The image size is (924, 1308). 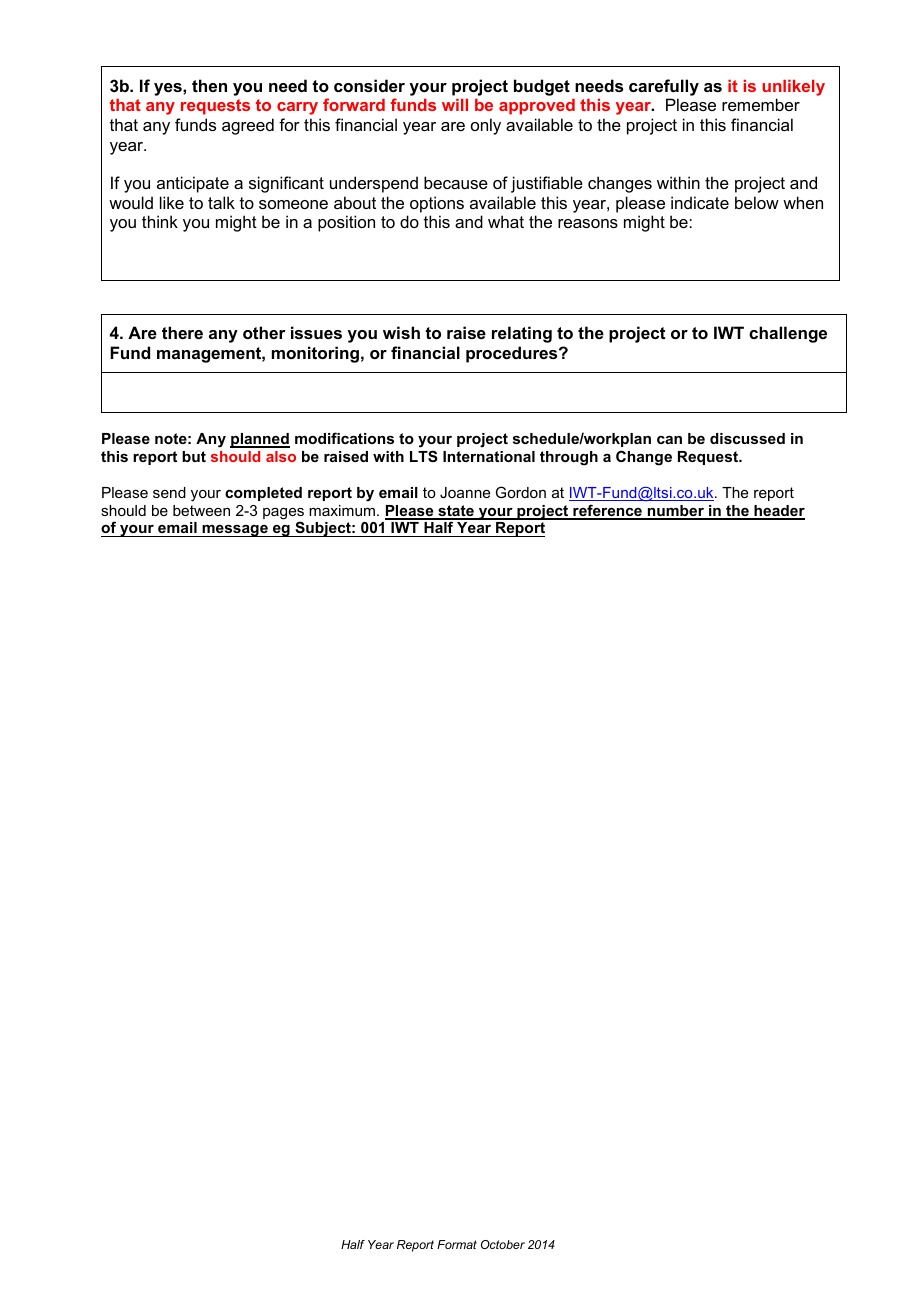 I want to click on remember, so click(x=761, y=104).
